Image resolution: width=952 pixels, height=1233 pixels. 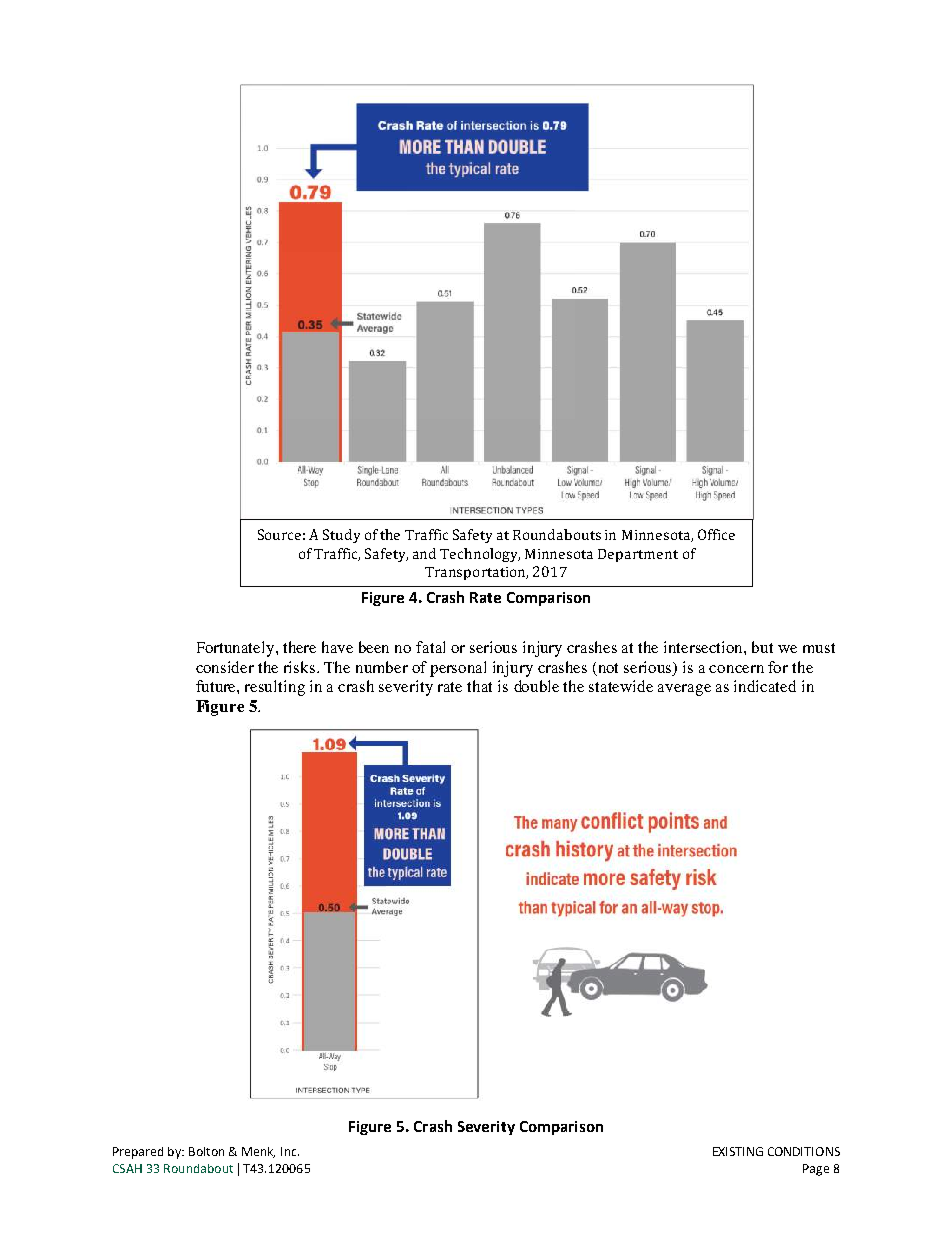 I want to click on resulting, so click(x=275, y=688).
